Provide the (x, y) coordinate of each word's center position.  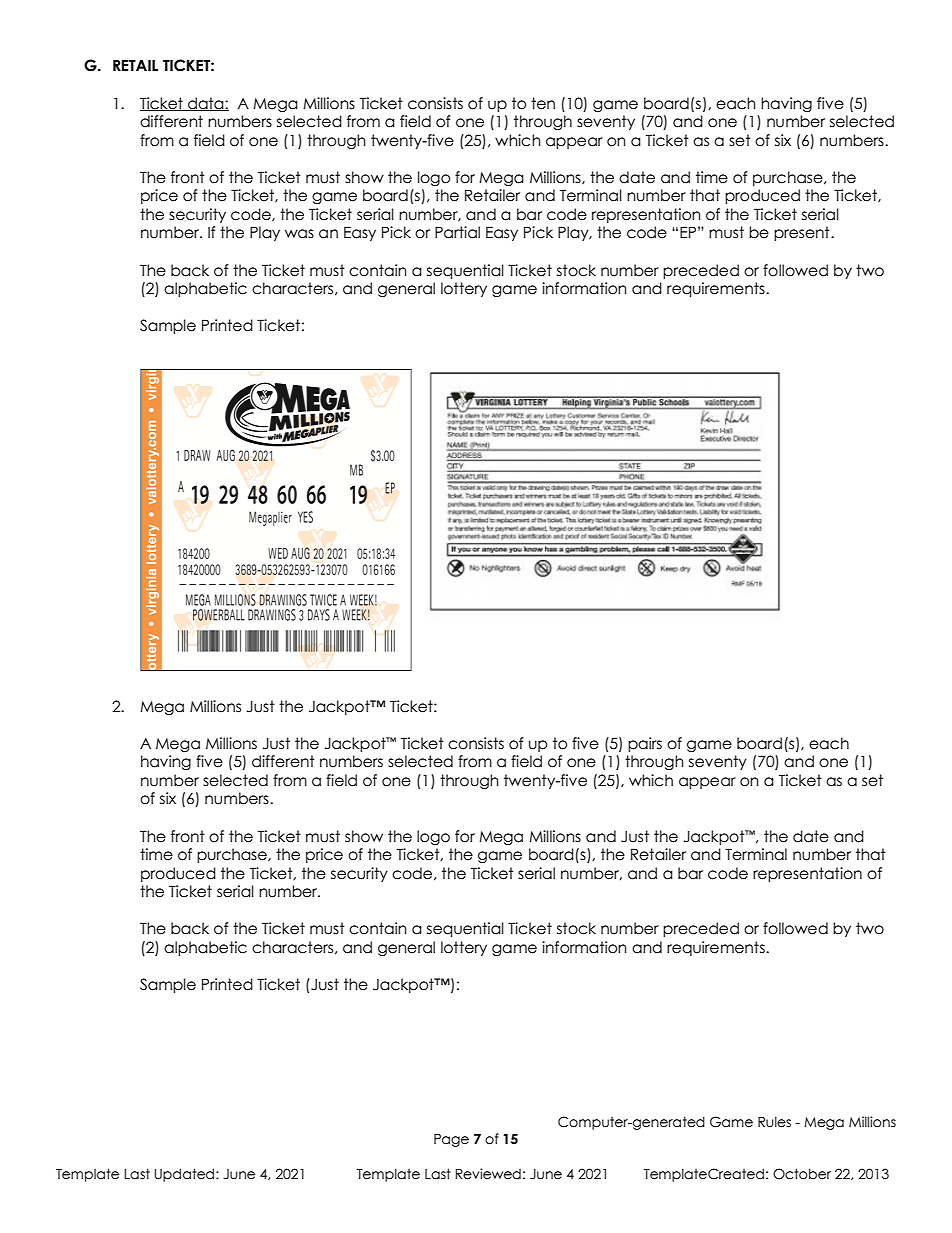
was (299, 234)
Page (451, 1140)
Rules (774, 1122)
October (802, 1174)
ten (543, 103)
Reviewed (488, 1174)
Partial (457, 232)
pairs (645, 744)
